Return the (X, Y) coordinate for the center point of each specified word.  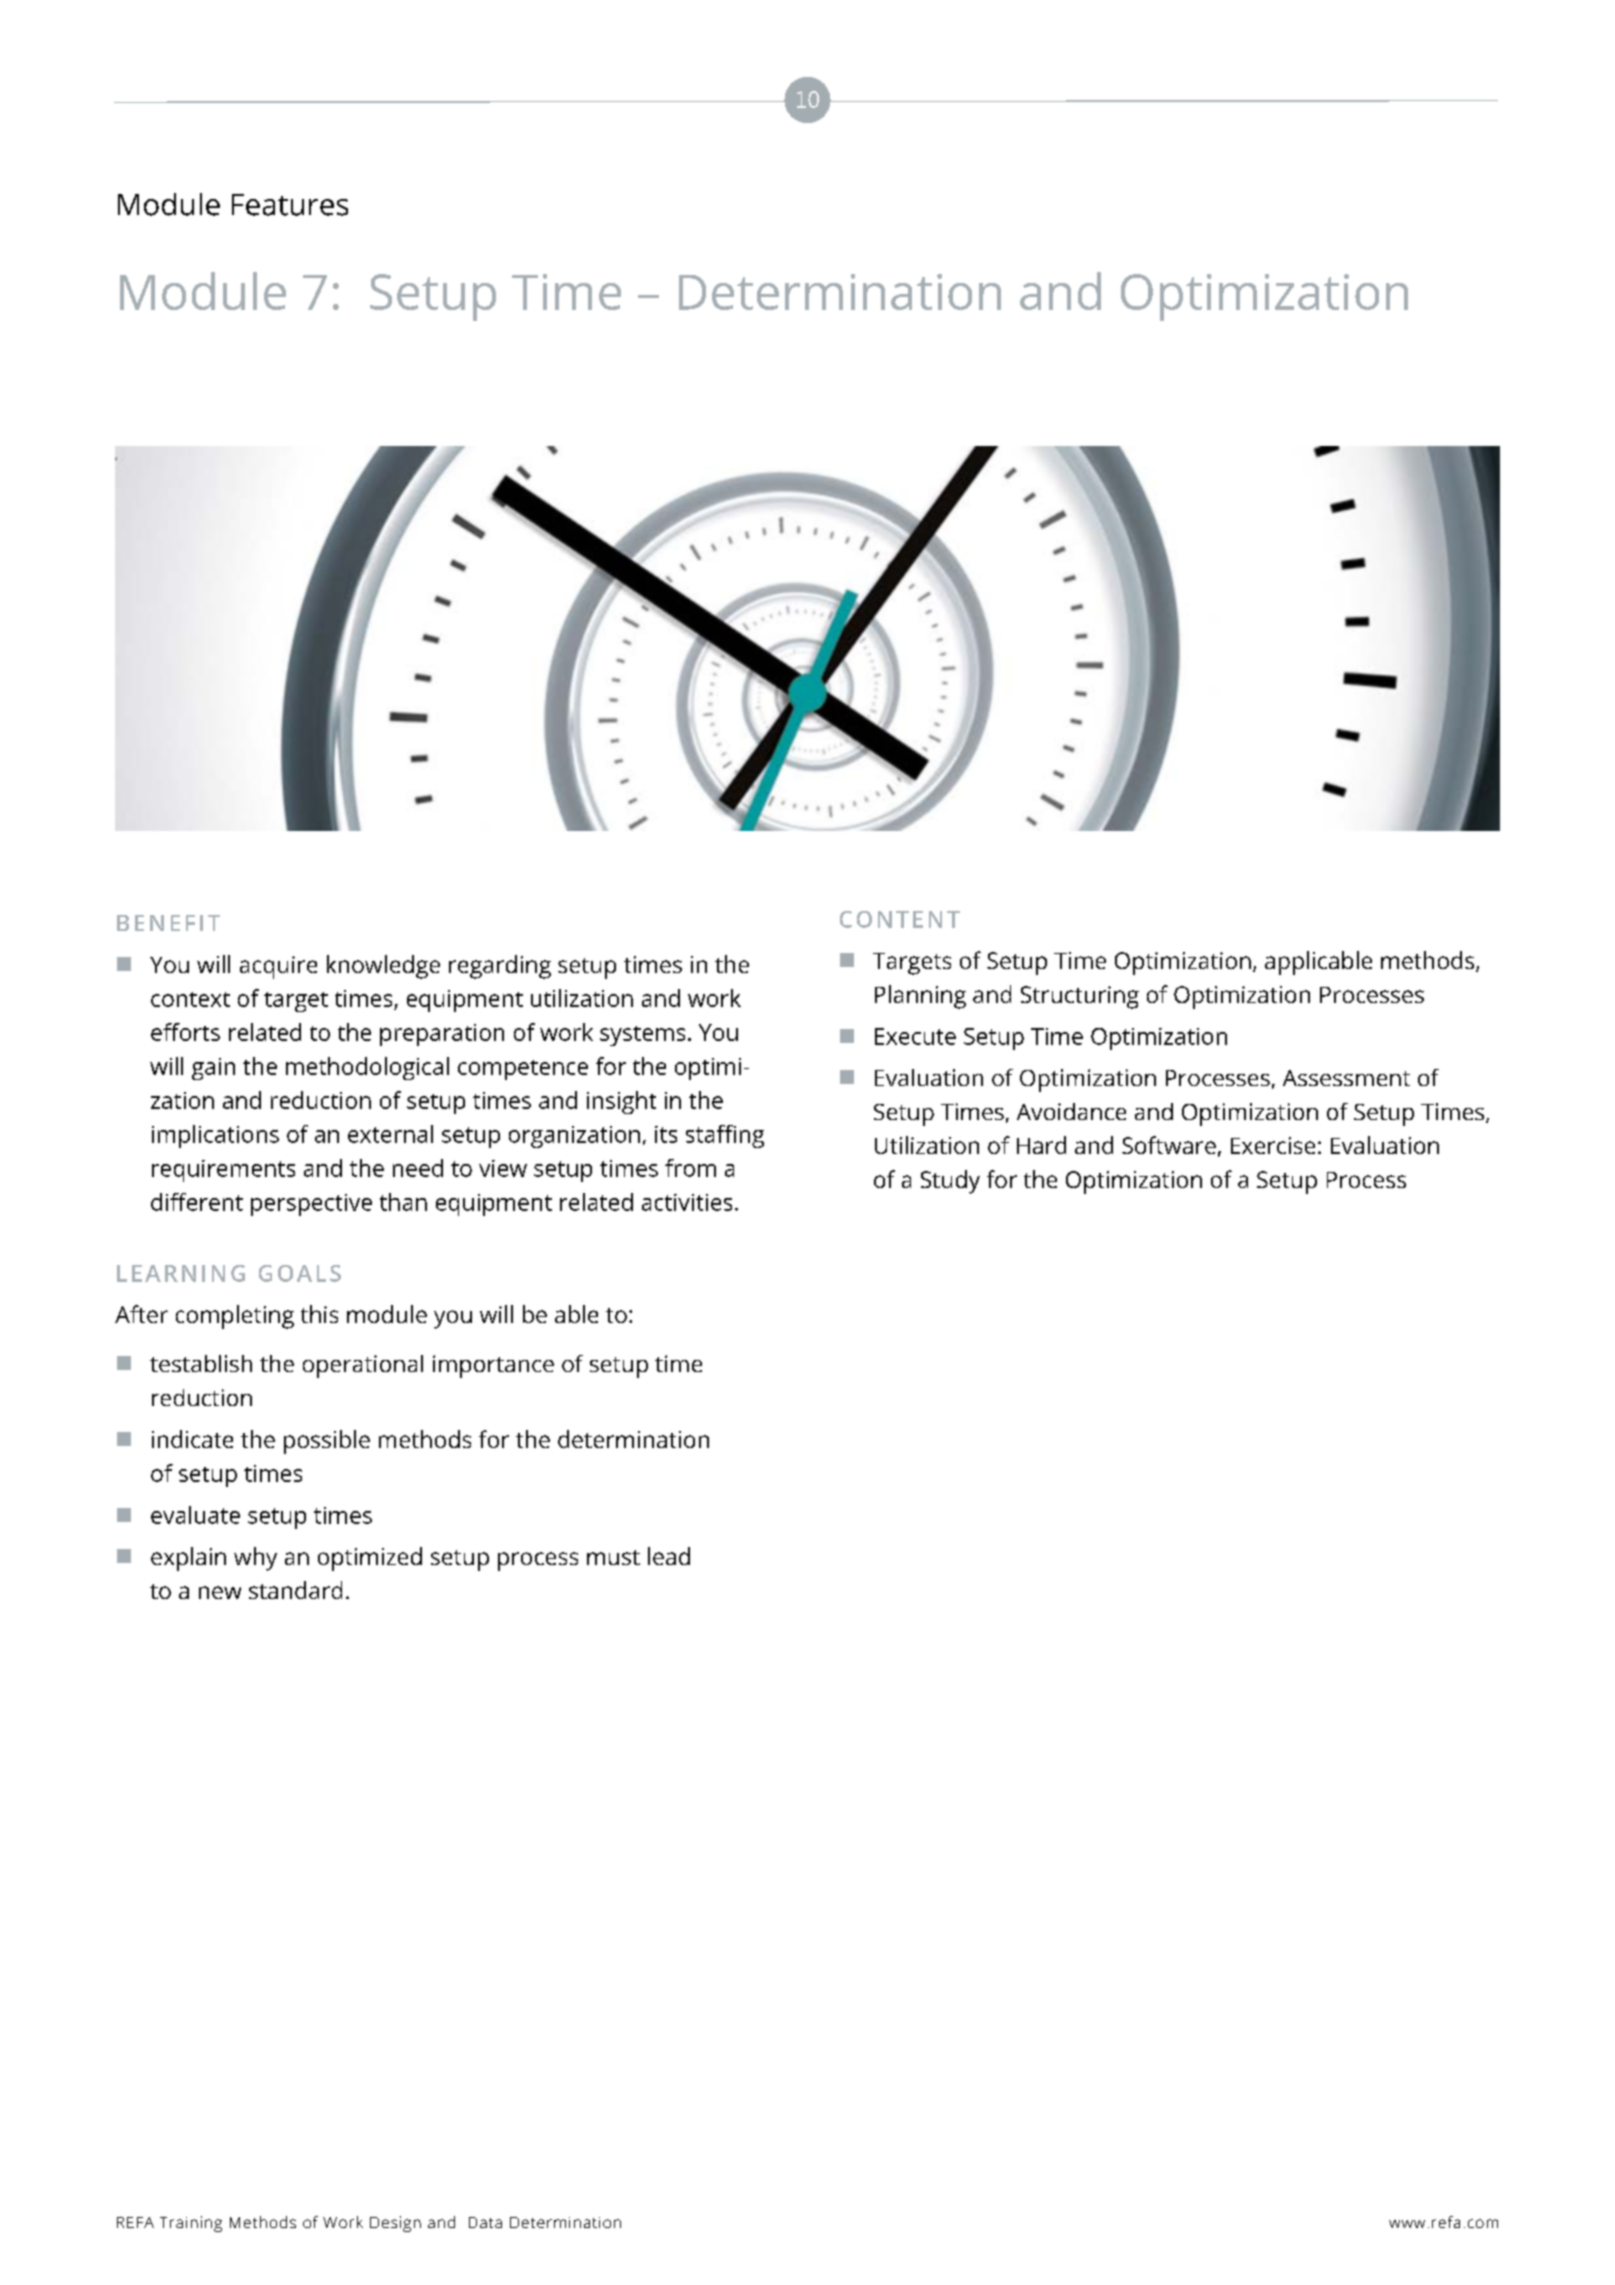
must (613, 1557)
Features (290, 205)
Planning (920, 997)
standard (295, 1590)
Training (191, 2224)
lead (669, 1556)
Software (1169, 1145)
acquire (278, 967)
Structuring (1080, 997)
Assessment (1346, 1078)
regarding (500, 967)
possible (327, 1442)
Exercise (1273, 1145)
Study (950, 1182)
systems (642, 1036)
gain (213, 1069)
